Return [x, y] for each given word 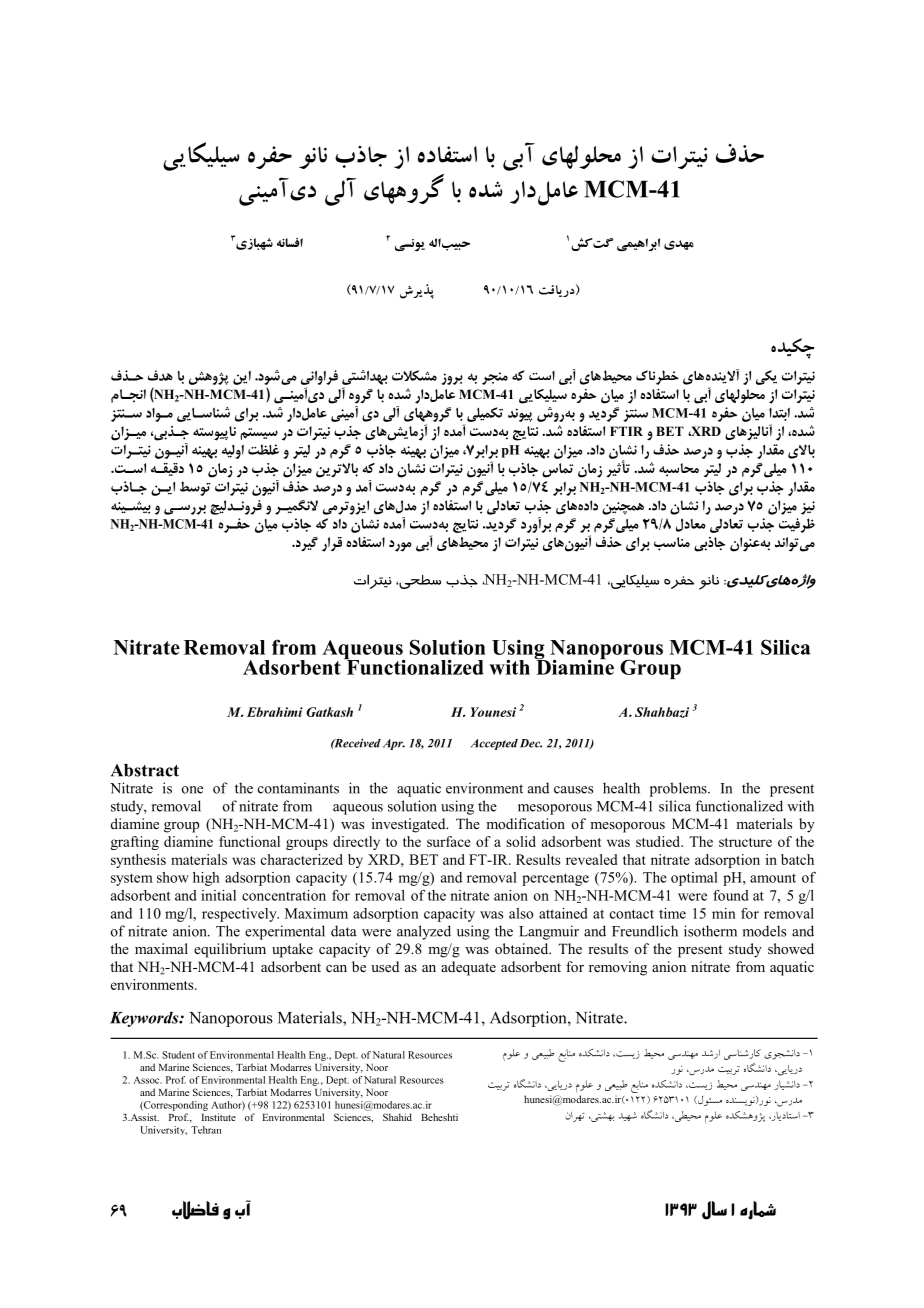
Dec [531, 743]
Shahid [397, 1117]
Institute [218, 1117]
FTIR [626, 431]
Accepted [494, 744]
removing [618, 968]
